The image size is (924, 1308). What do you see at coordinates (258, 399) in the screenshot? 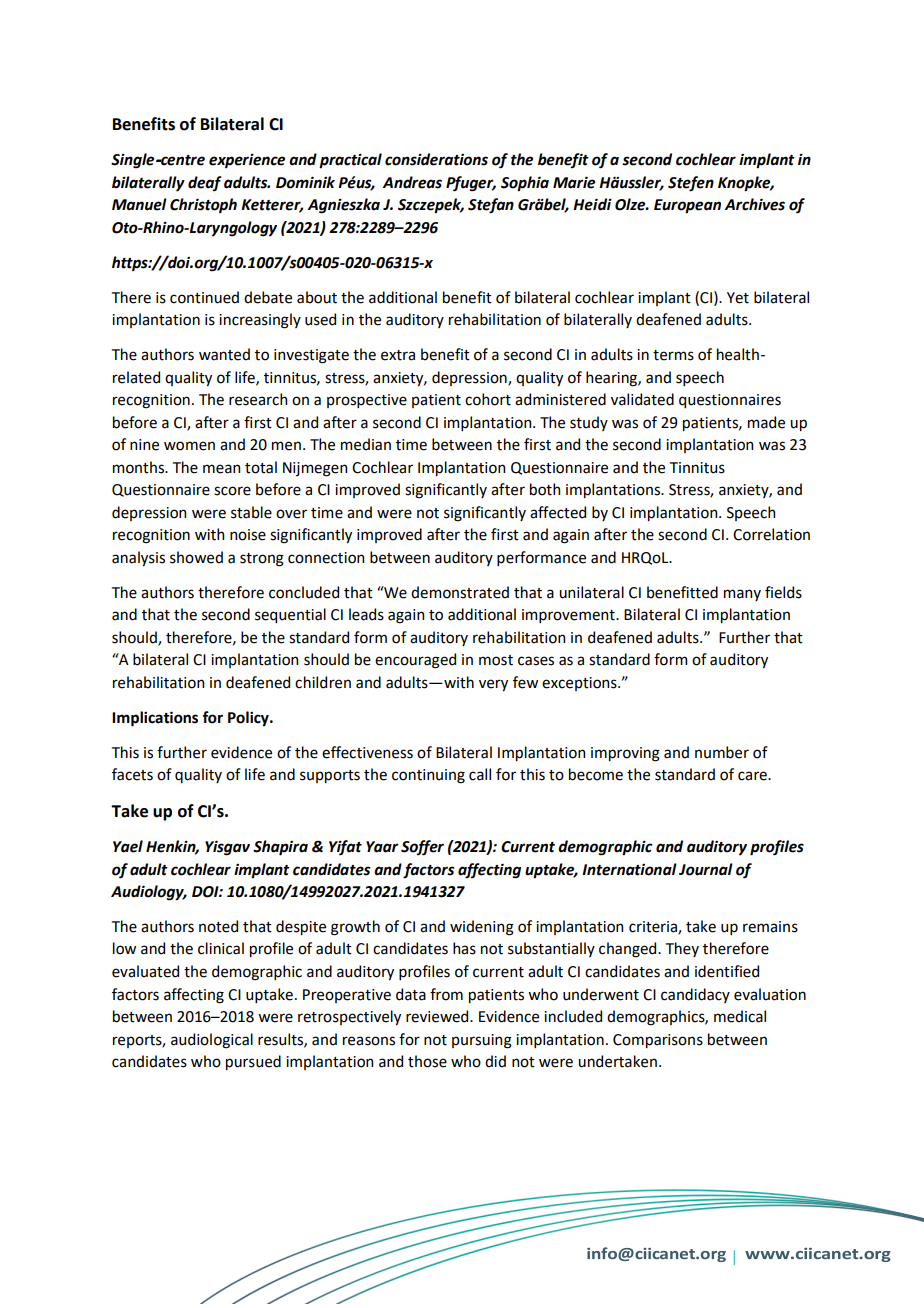
I see `research` at bounding box center [258, 399].
